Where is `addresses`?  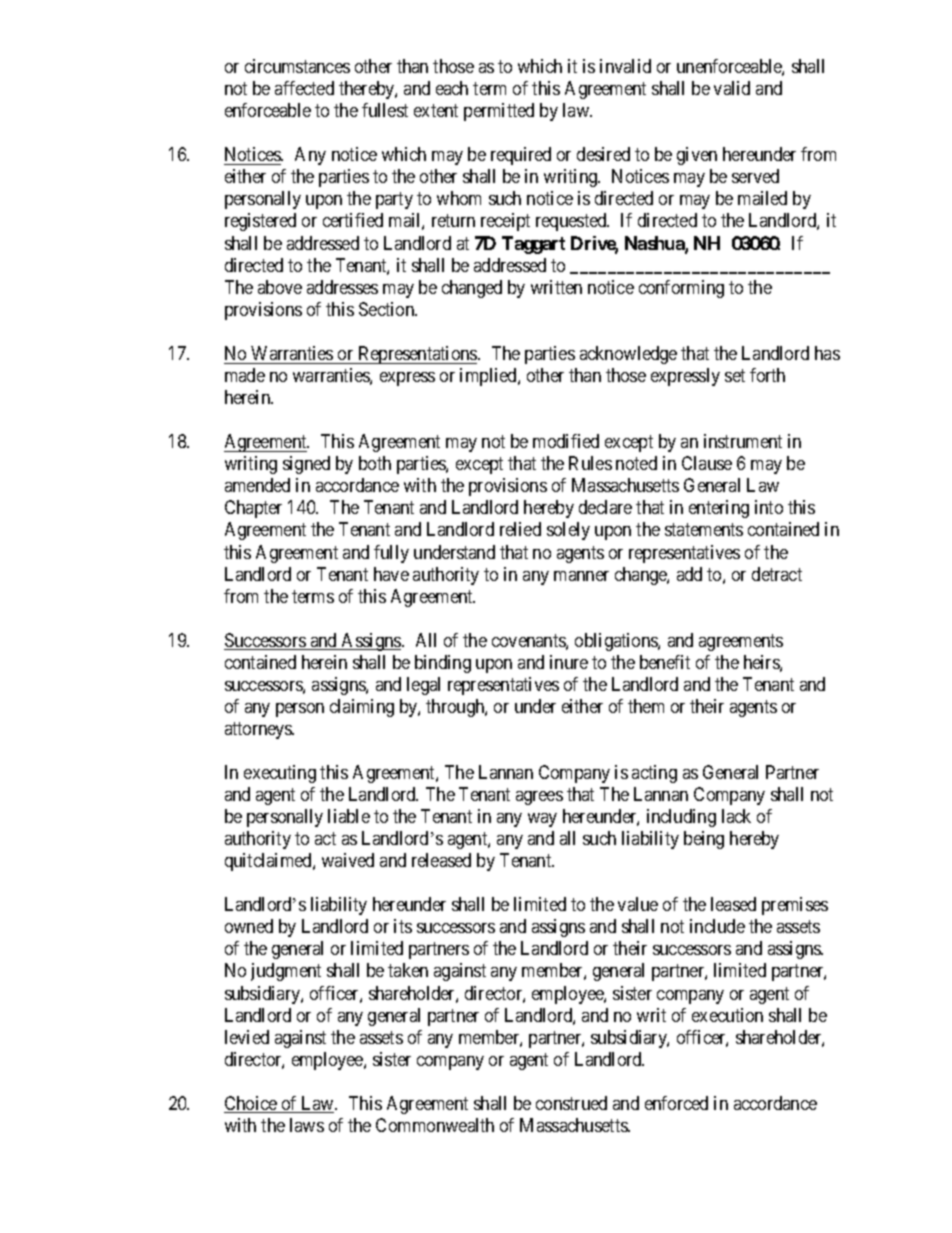 addresses is located at coordinates (342, 287).
